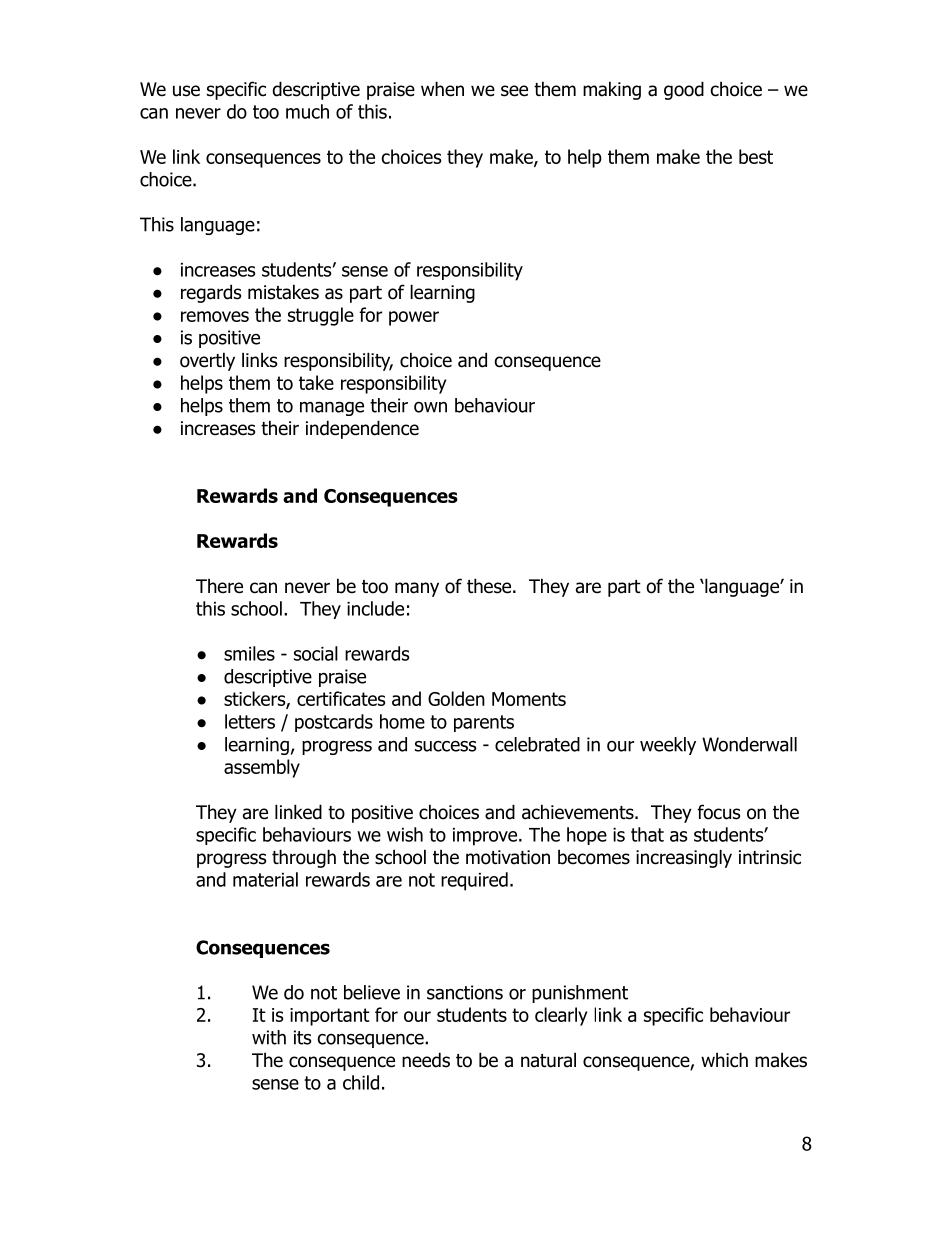 The width and height of the image is (952, 1233). Describe the element at coordinates (207, 361) in the image. I see `overtly` at that location.
